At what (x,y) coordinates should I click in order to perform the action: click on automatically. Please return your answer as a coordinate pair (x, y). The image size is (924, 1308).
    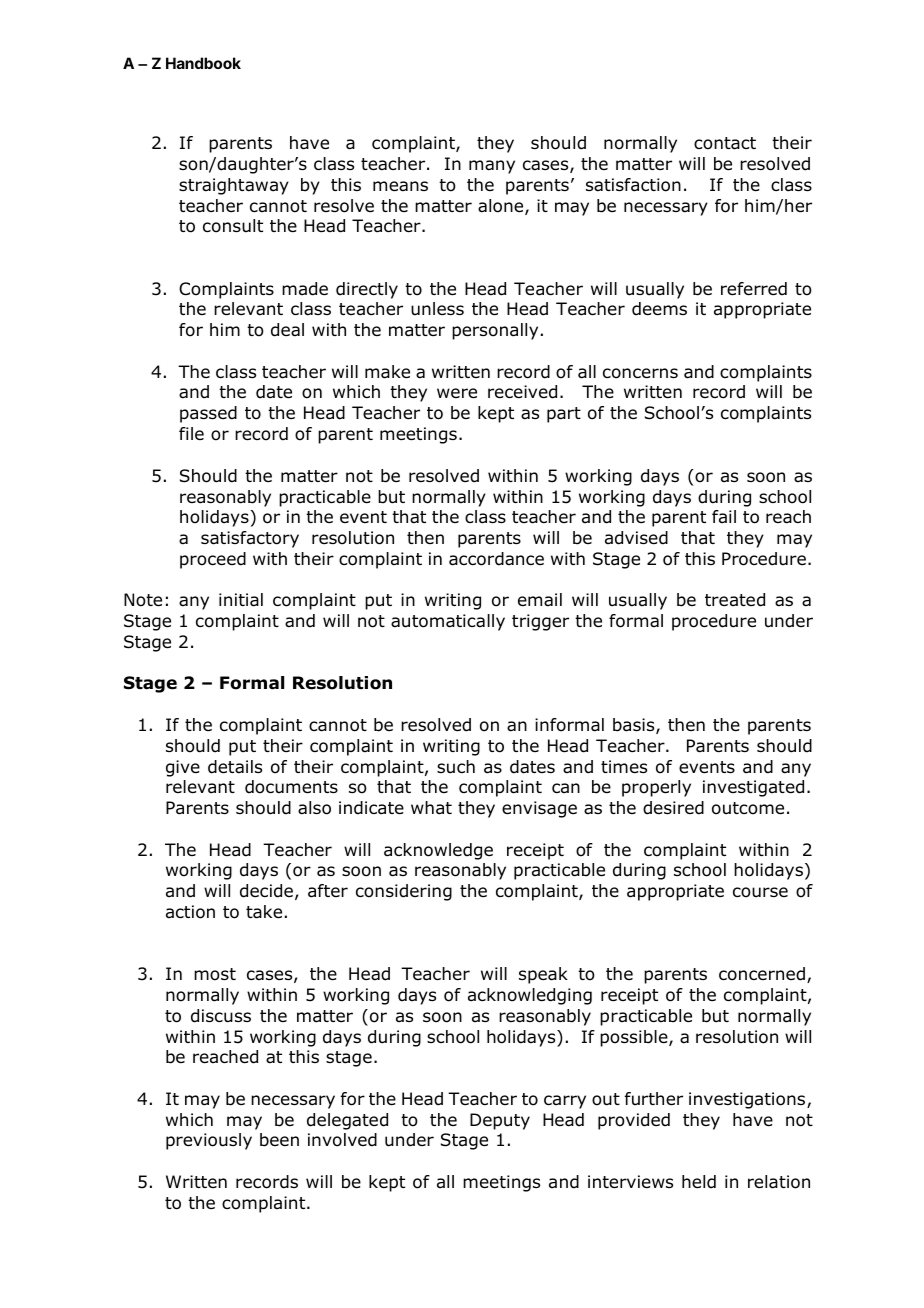
    Looking at the image, I should click on (448, 622).
